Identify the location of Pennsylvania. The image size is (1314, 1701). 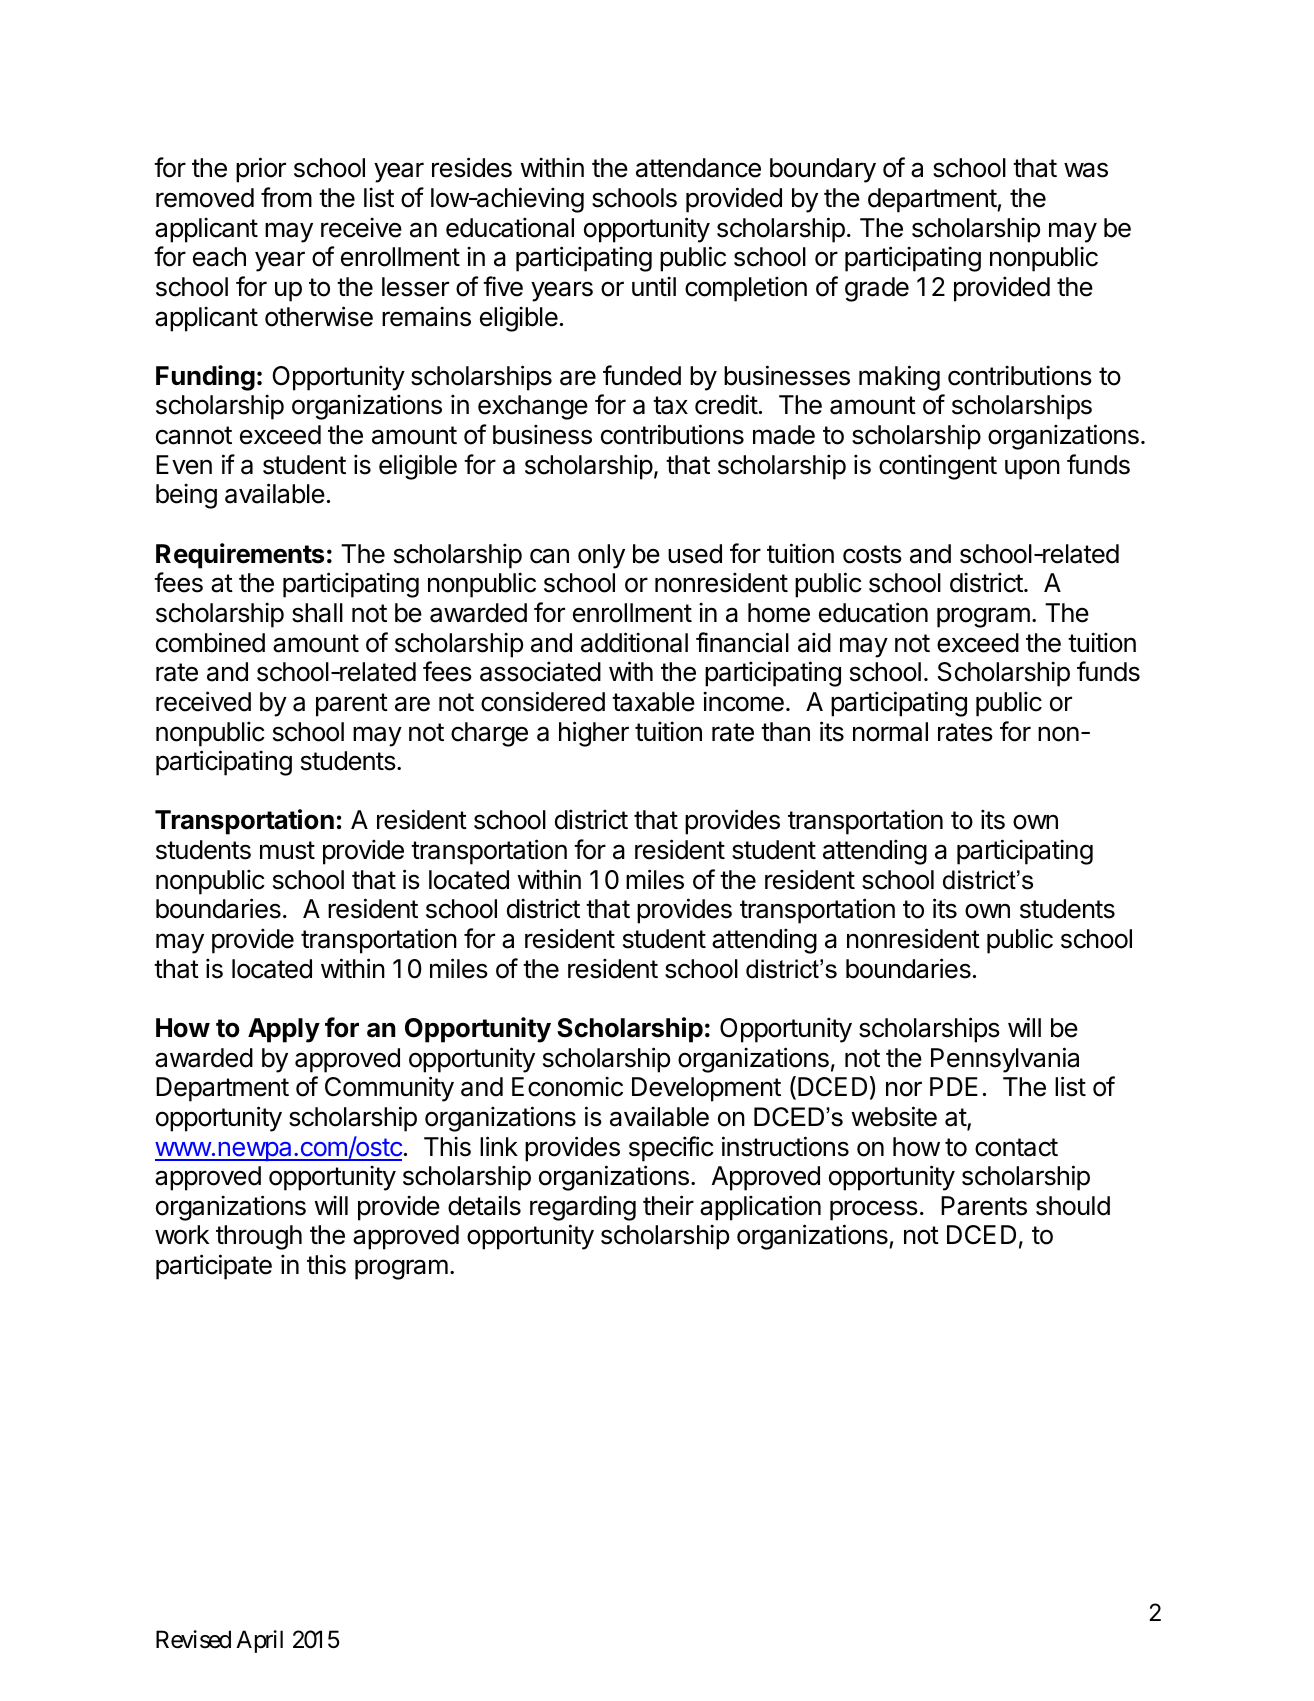
(1005, 1060).
